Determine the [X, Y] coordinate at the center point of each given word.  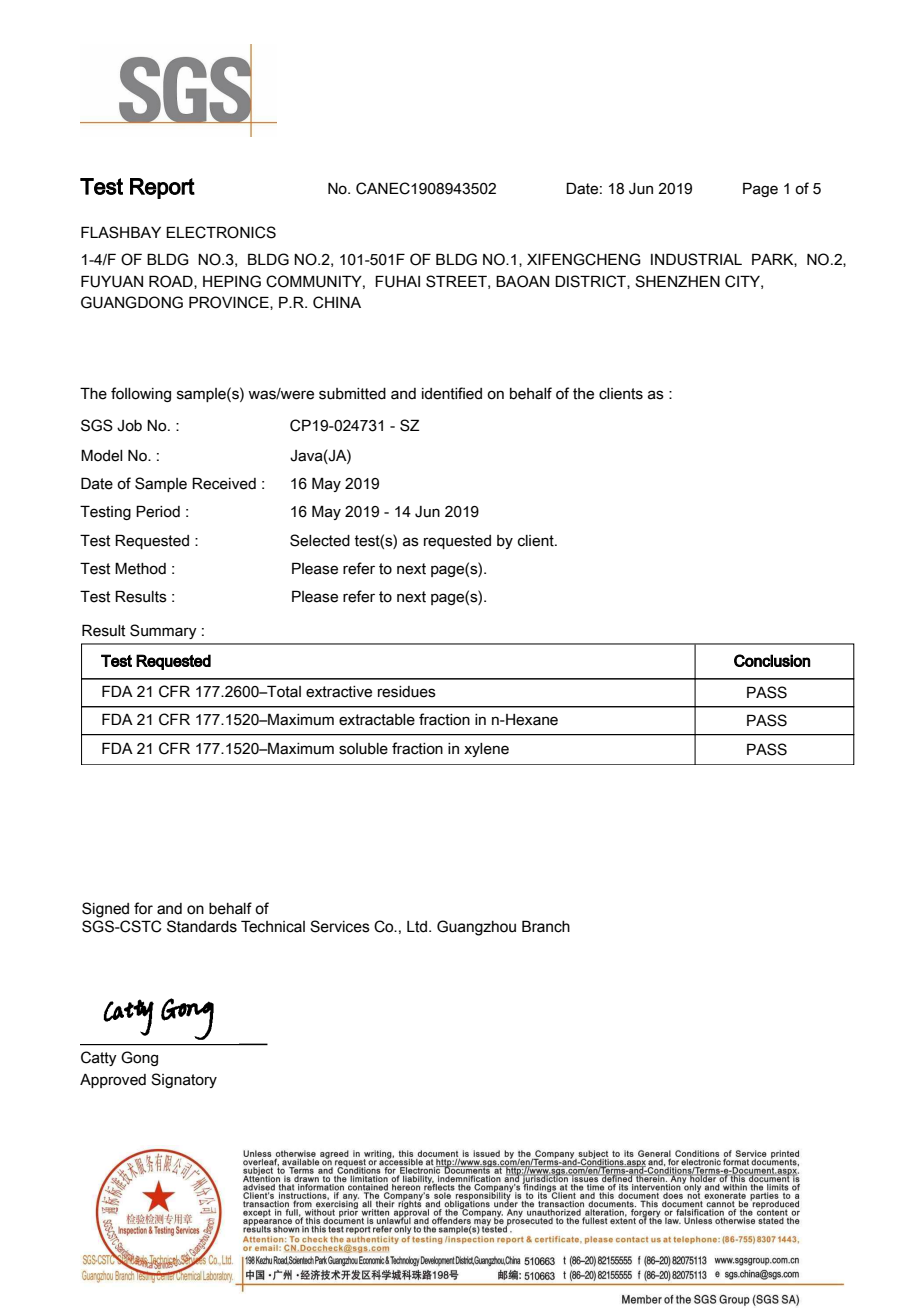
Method [140, 568]
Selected [320, 540]
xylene [486, 750]
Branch [546, 926]
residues [407, 692]
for [143, 908]
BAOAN [522, 281]
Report [162, 188]
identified [452, 393]
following [141, 394]
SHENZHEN [677, 281]
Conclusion [772, 660]
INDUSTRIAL [696, 259]
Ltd [418, 927]
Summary [163, 631]
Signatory [184, 1080]
